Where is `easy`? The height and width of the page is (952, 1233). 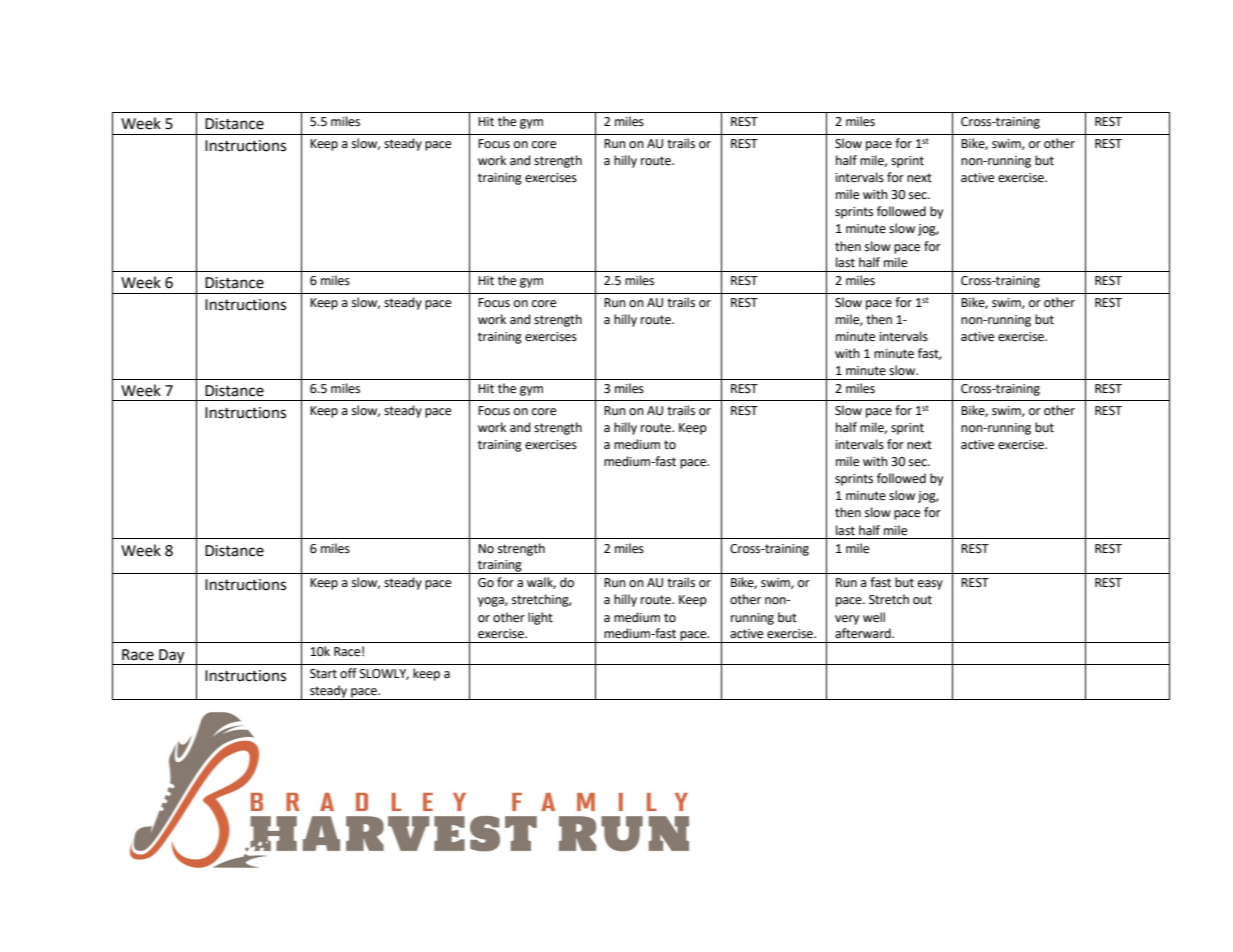 easy is located at coordinates (930, 585).
